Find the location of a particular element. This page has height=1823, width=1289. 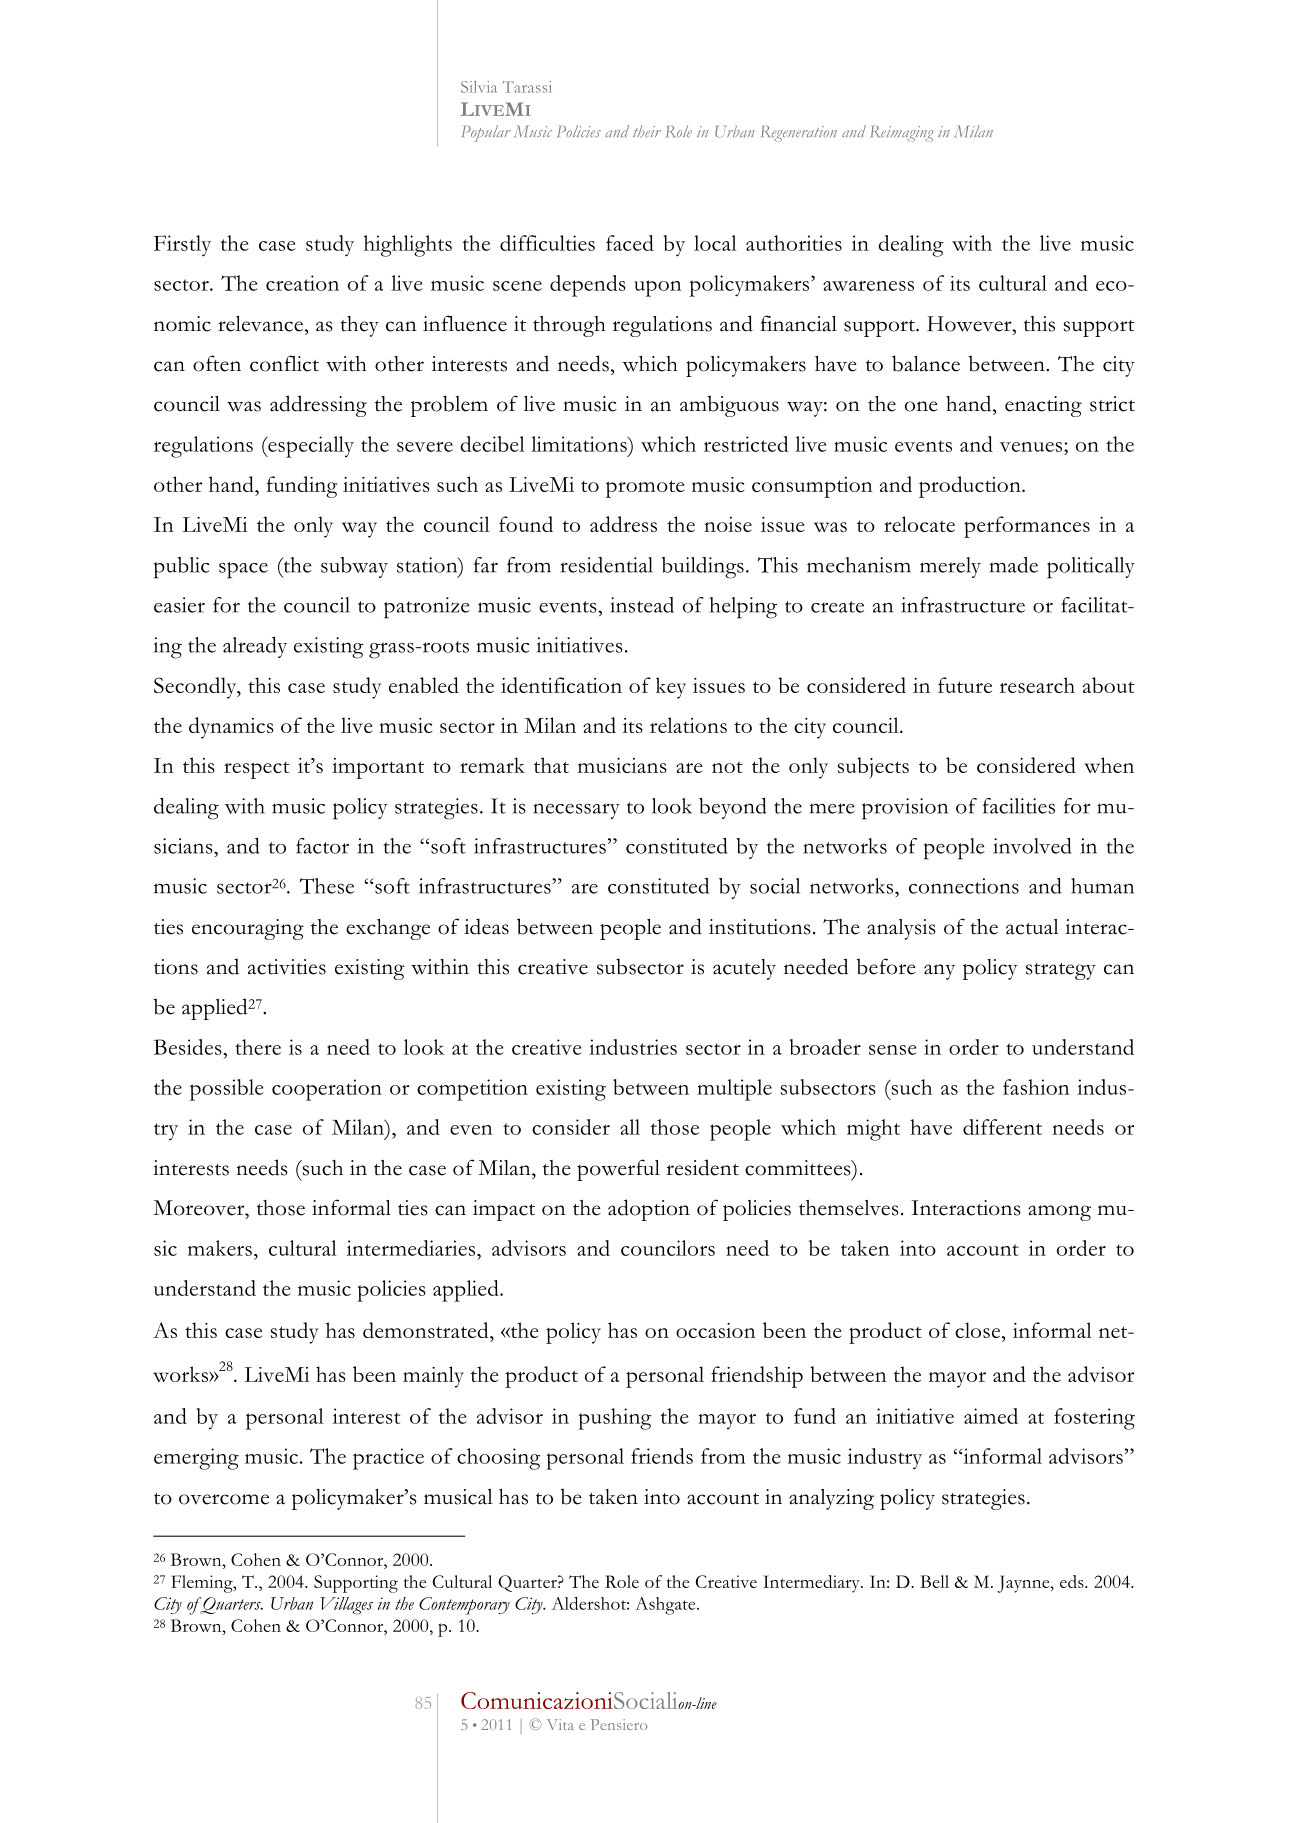

occasion is located at coordinates (716, 1330).
